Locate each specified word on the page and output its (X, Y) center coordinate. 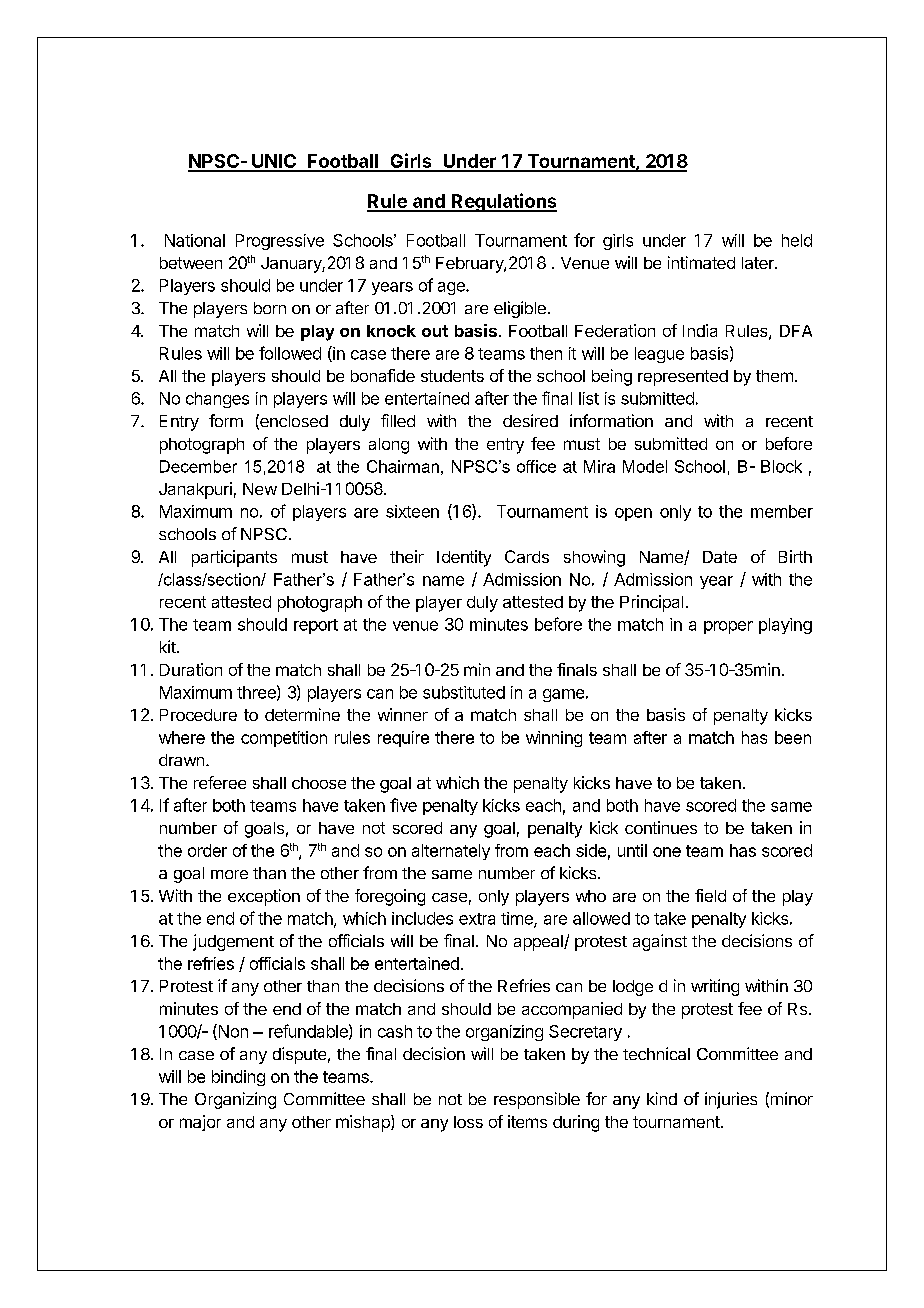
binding (238, 1078)
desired (530, 420)
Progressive (280, 242)
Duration (191, 669)
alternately (451, 852)
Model (645, 466)
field (710, 895)
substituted (464, 692)
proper (728, 627)
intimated (701, 262)
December (198, 466)
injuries (731, 1100)
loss (468, 1122)
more (229, 874)
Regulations (503, 202)
